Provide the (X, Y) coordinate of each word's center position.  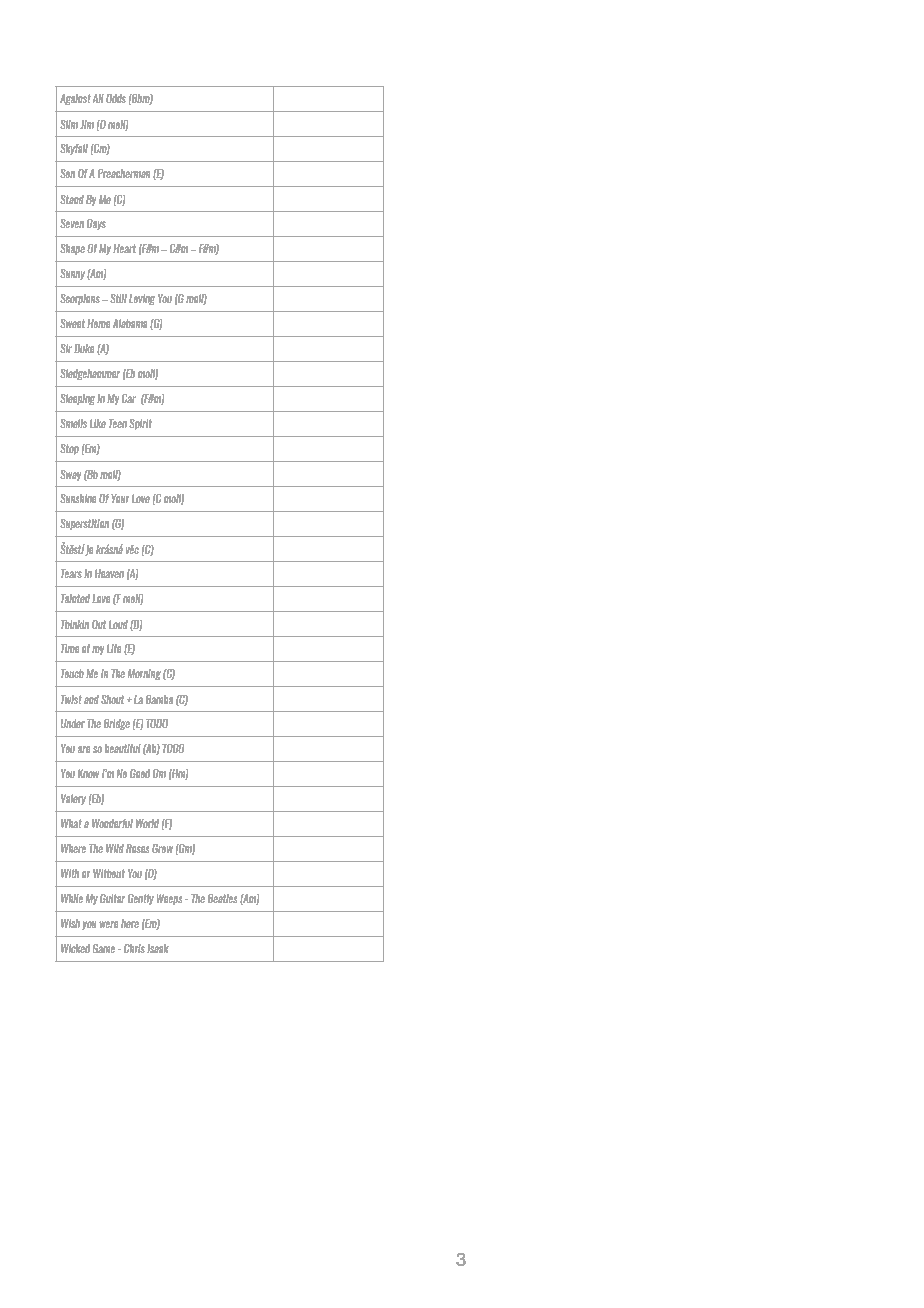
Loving (142, 299)
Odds (116, 98)
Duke (84, 348)
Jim (87, 124)
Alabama (130, 323)
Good (140, 773)
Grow (162, 848)
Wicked (75, 948)
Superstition (84, 524)
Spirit (140, 424)
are (84, 749)
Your (120, 498)
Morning (144, 674)
